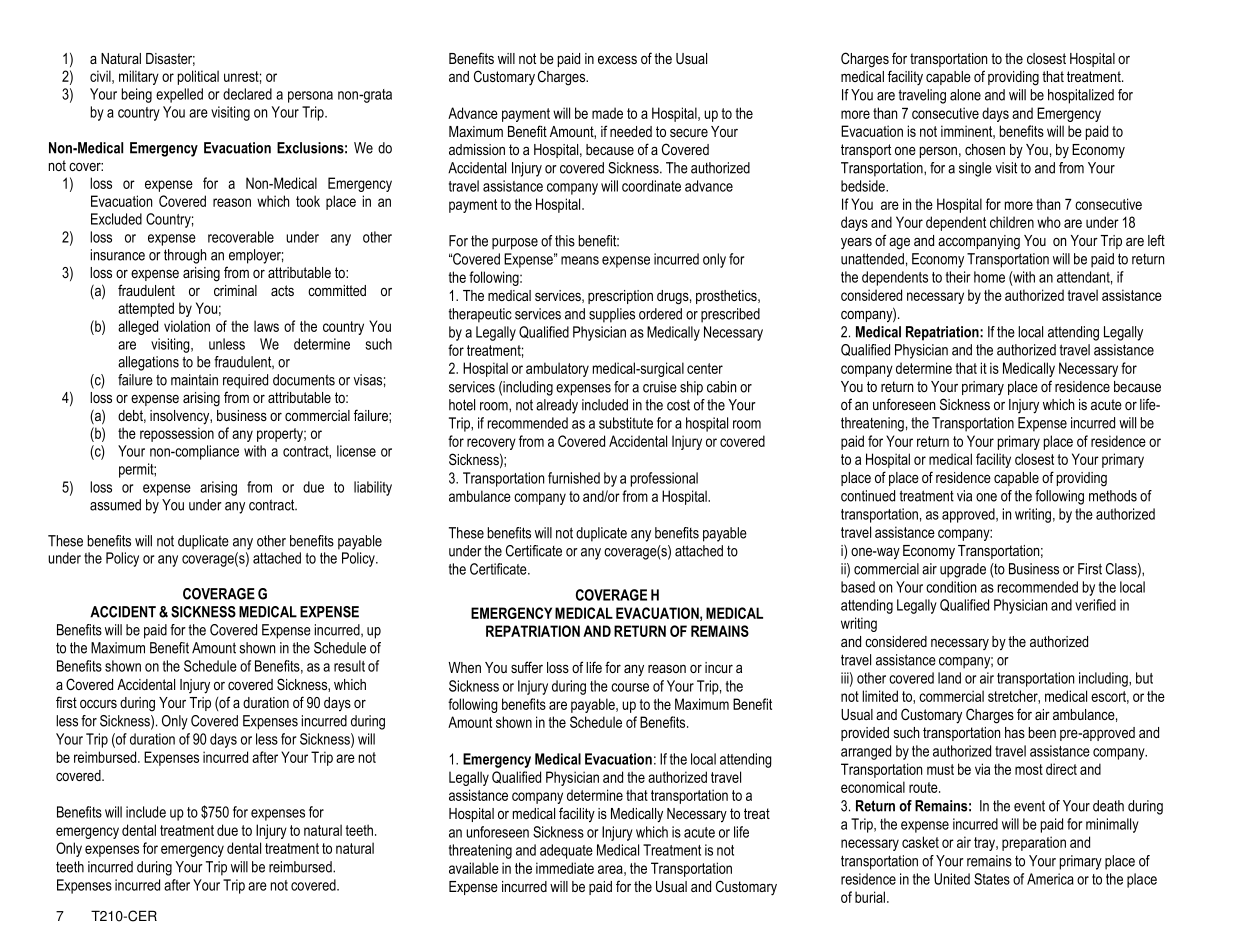  I want to click on declared, so click(247, 94).
